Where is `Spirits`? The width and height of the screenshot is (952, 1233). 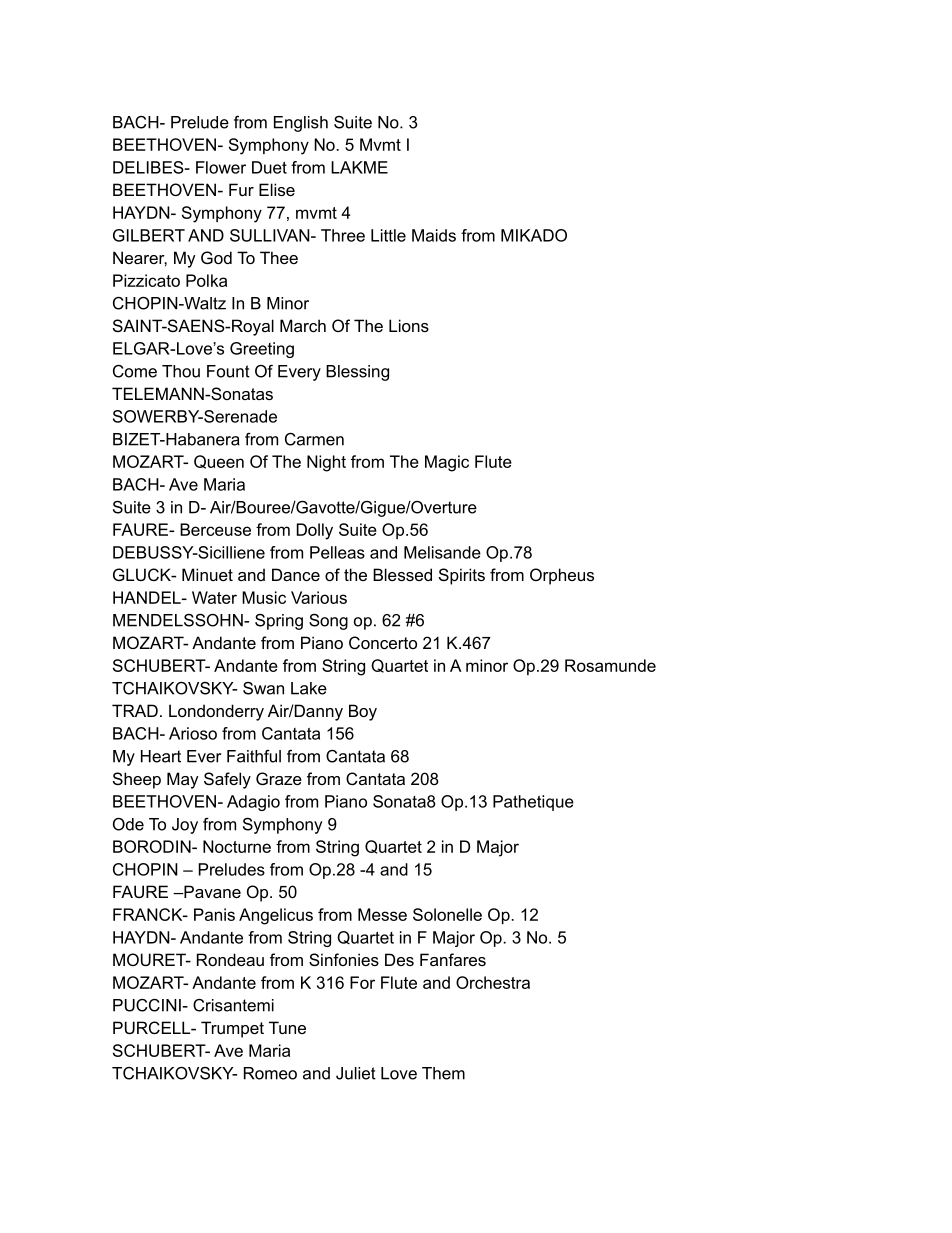 Spirits is located at coordinates (462, 576).
